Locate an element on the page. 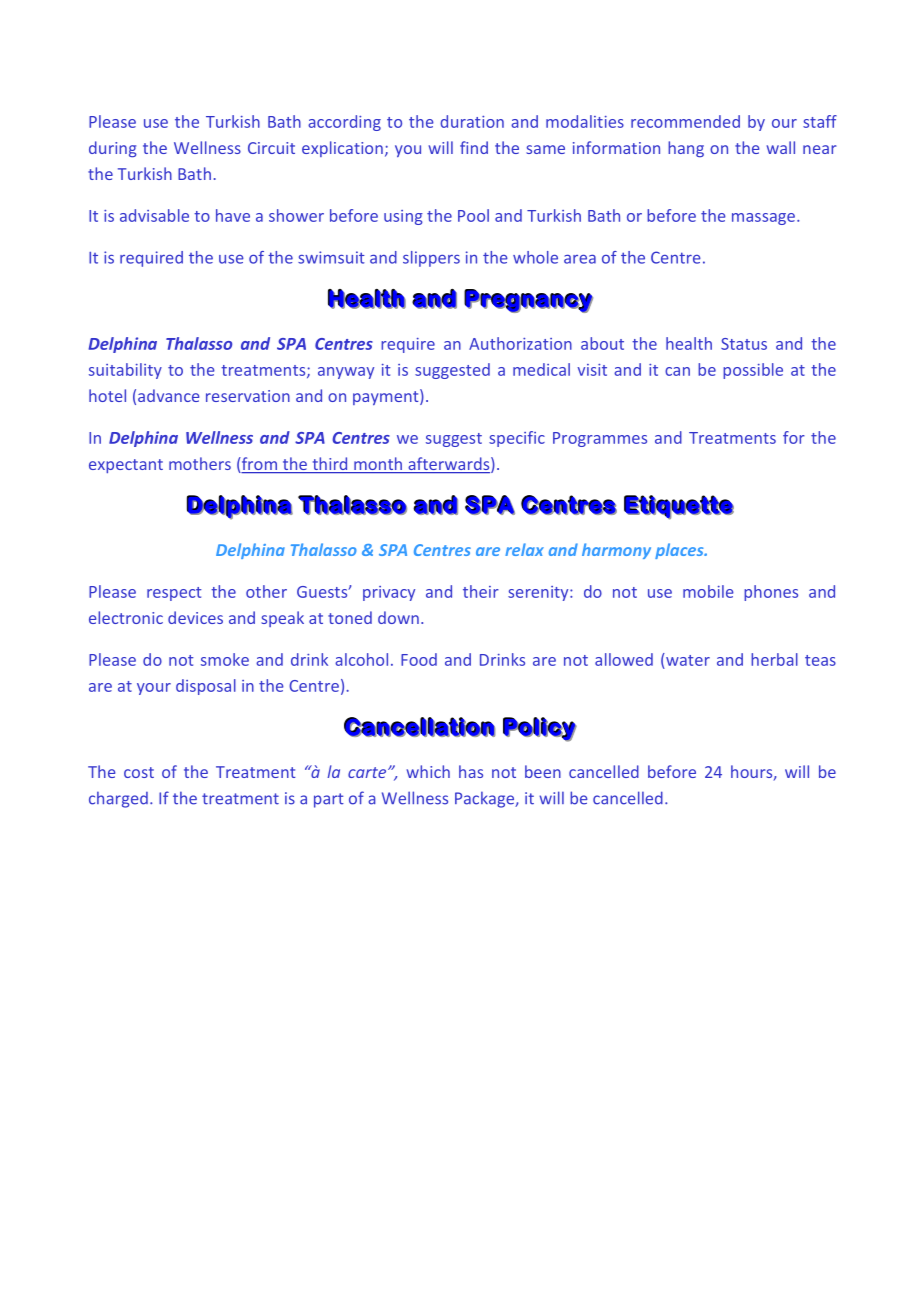  their is located at coordinates (481, 591).
